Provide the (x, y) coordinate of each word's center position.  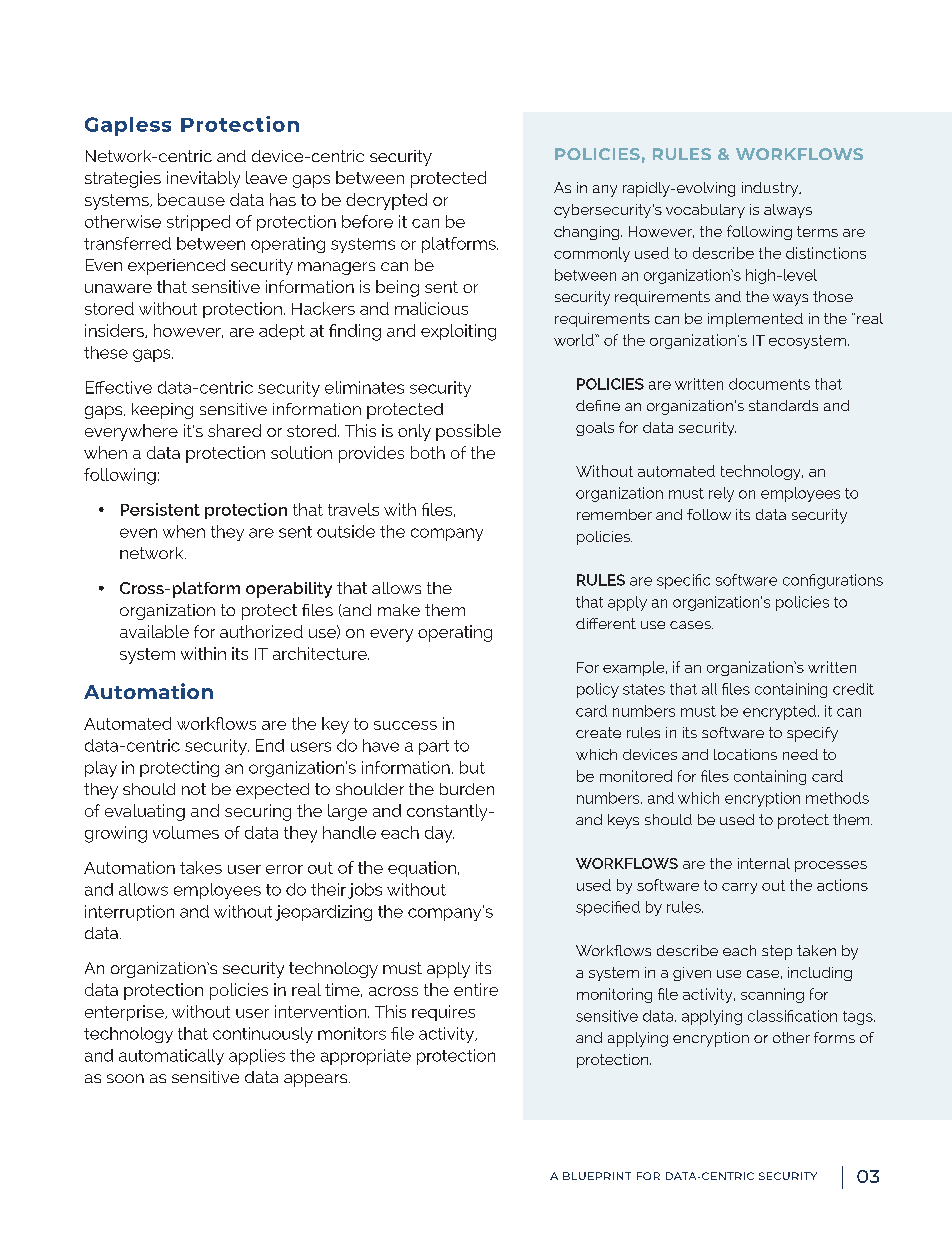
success (405, 725)
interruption (129, 913)
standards (783, 405)
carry (739, 888)
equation (422, 869)
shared (234, 430)
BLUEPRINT (597, 1176)
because (191, 199)
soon (125, 1078)
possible (468, 432)
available (154, 631)
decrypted (386, 201)
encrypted (779, 712)
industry (771, 189)
